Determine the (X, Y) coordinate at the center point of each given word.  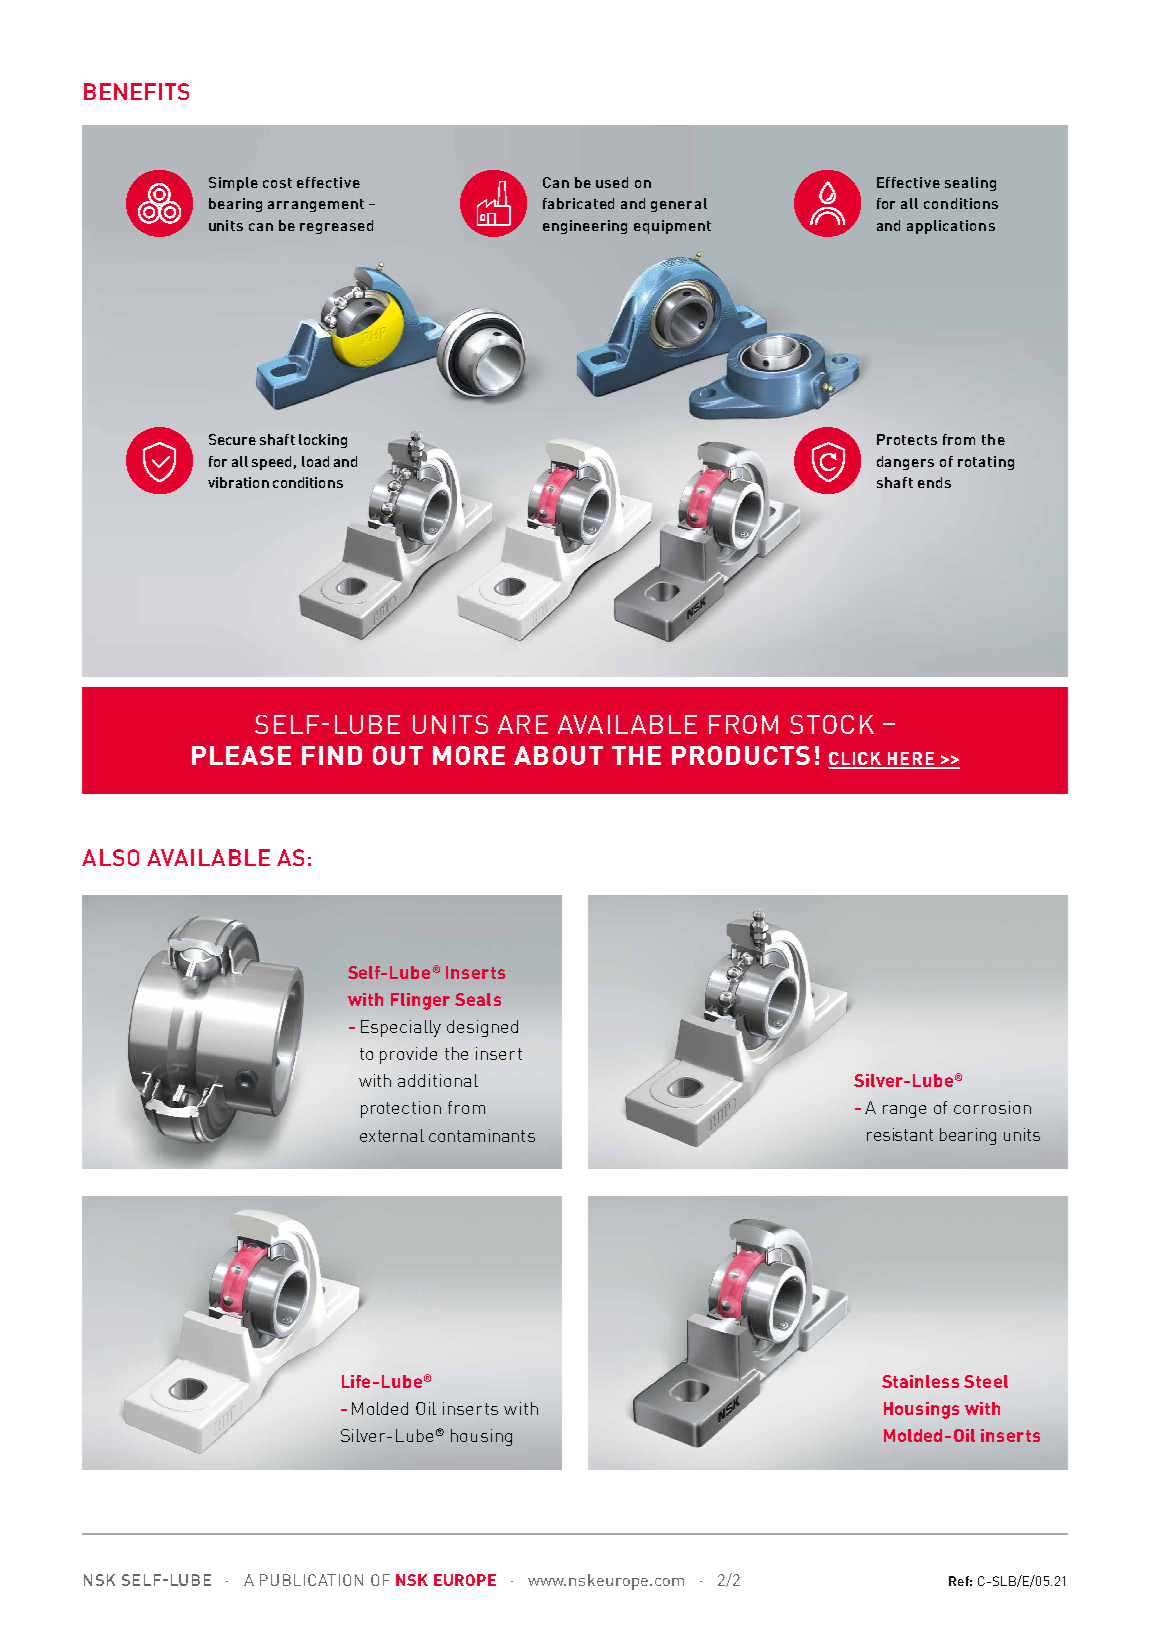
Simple (233, 184)
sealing (970, 184)
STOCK (832, 724)
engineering (585, 227)
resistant (900, 1134)
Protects (907, 439)
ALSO (110, 857)
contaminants (482, 1135)
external (392, 1135)
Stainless (920, 1381)
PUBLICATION (311, 1580)
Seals (478, 999)
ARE (523, 724)
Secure (232, 439)
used (612, 182)
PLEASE (241, 755)
